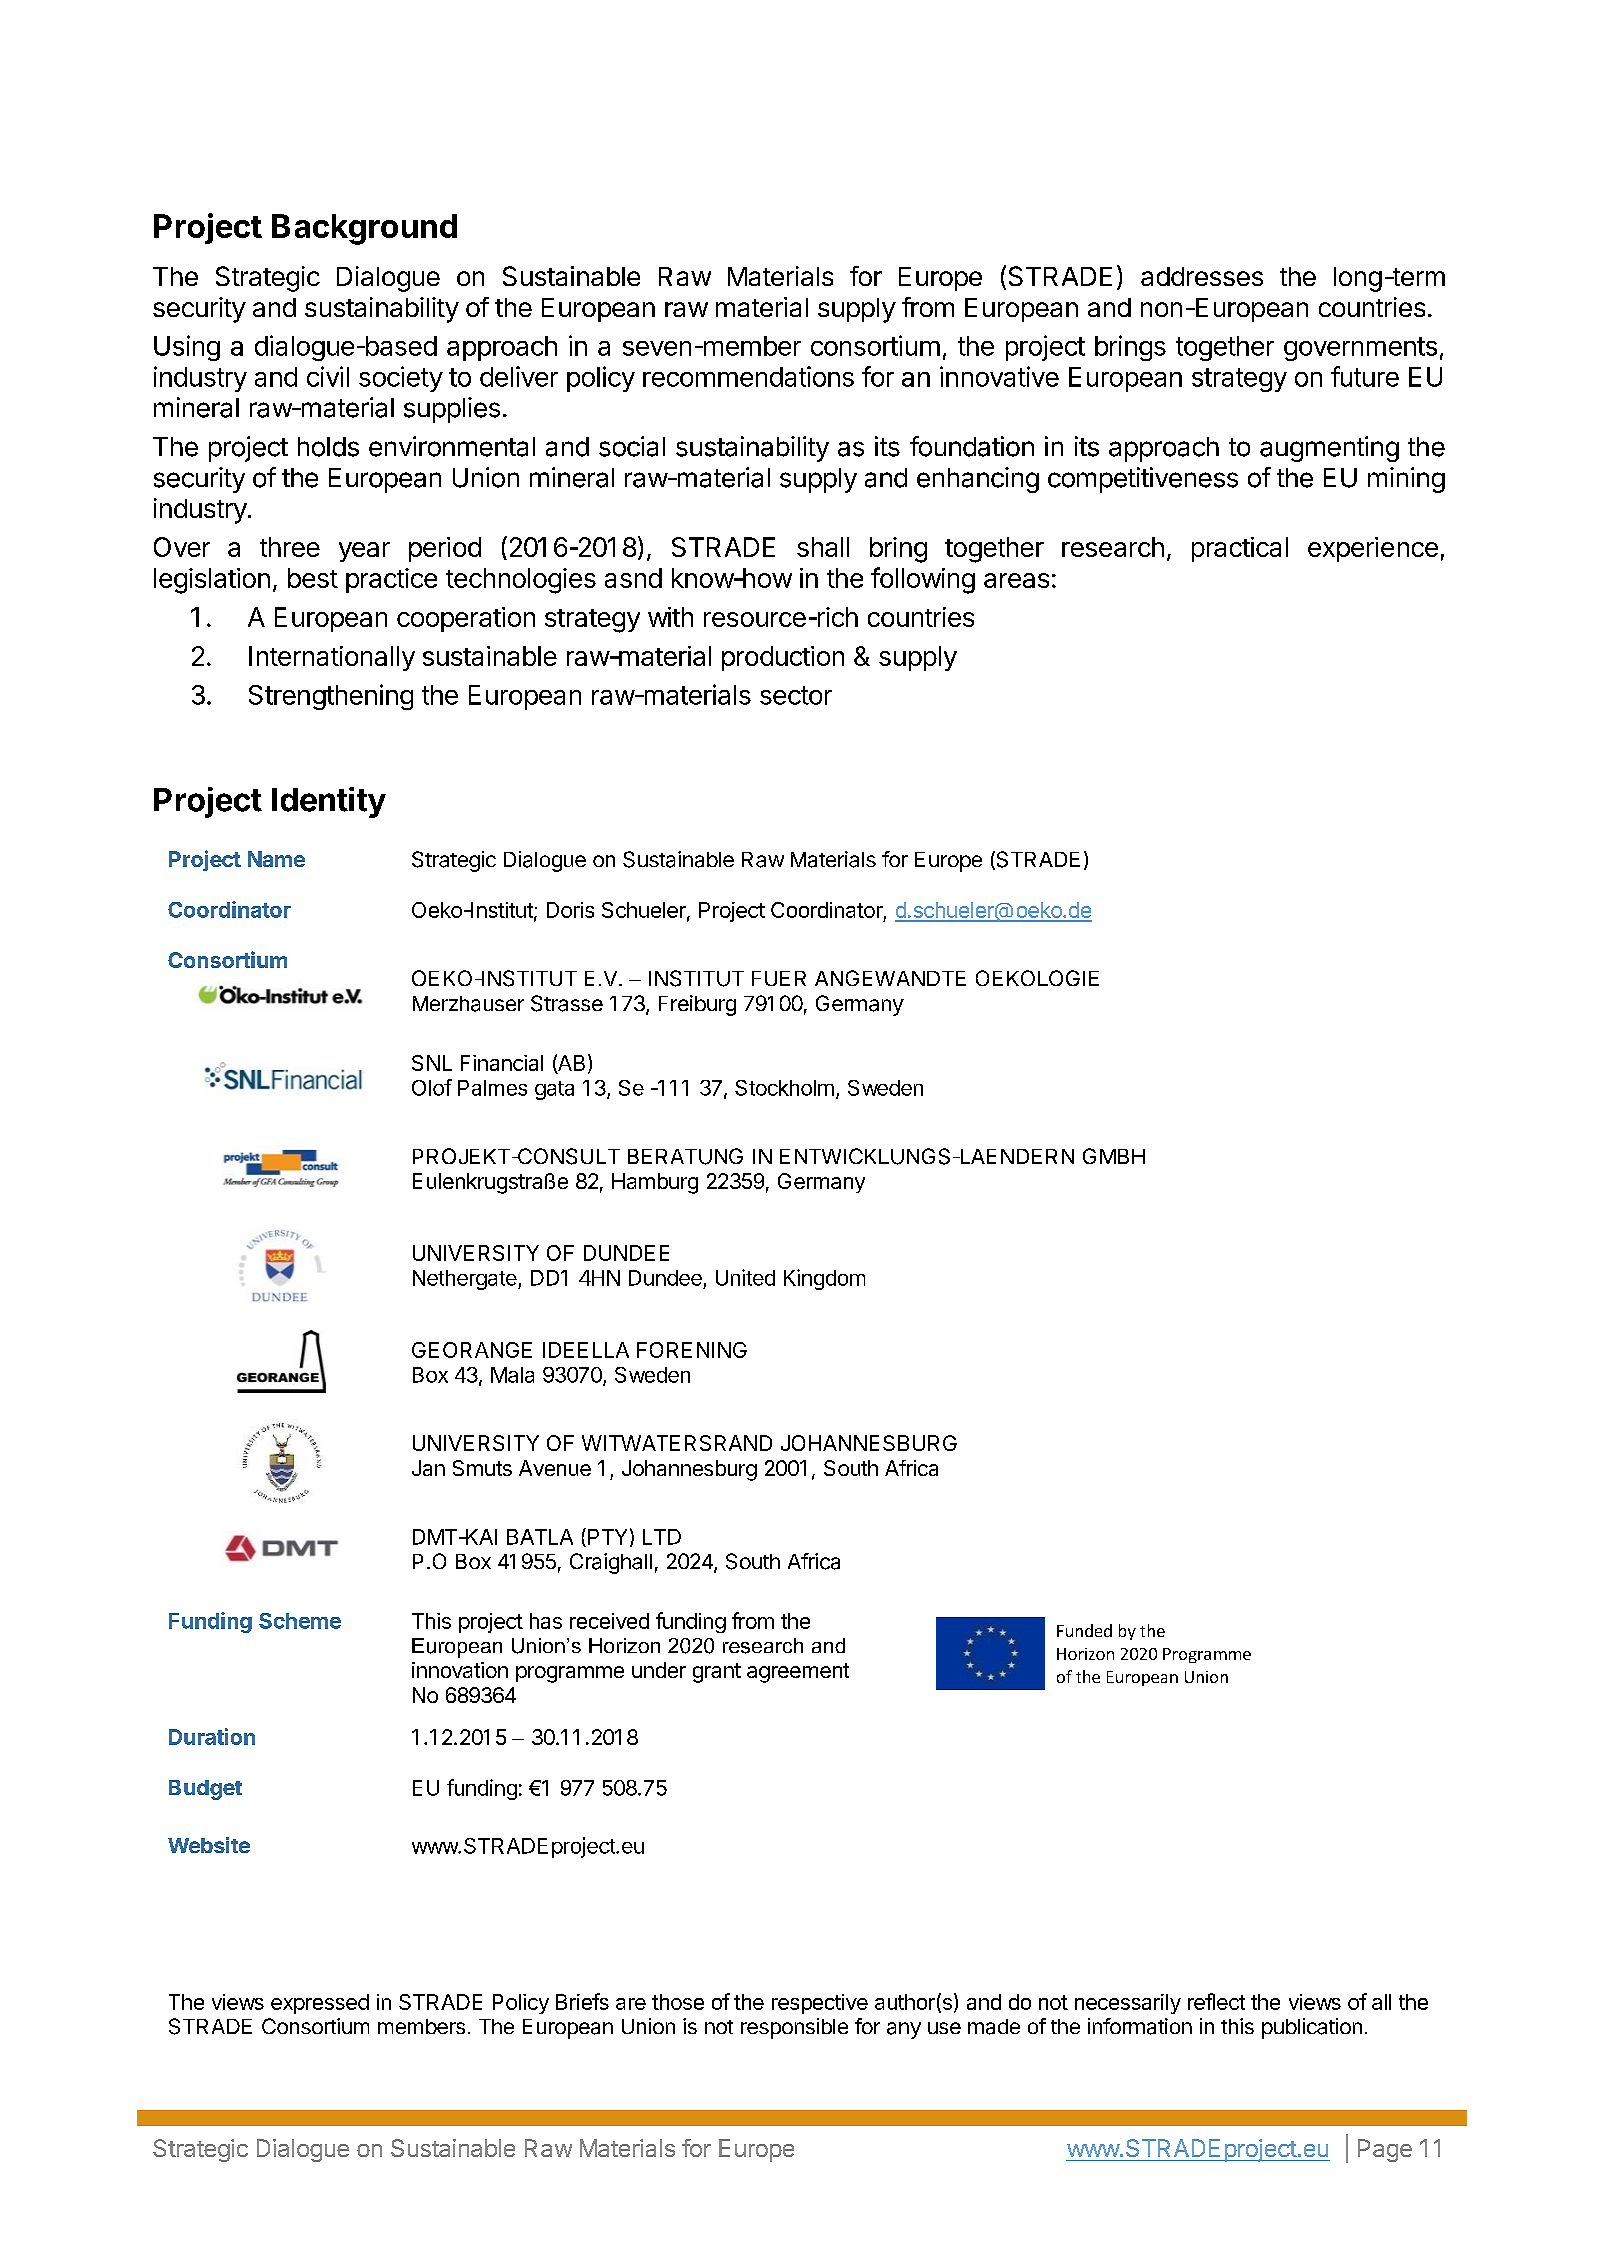  Describe the element at coordinates (796, 695) in the image. I see `sector` at that location.
